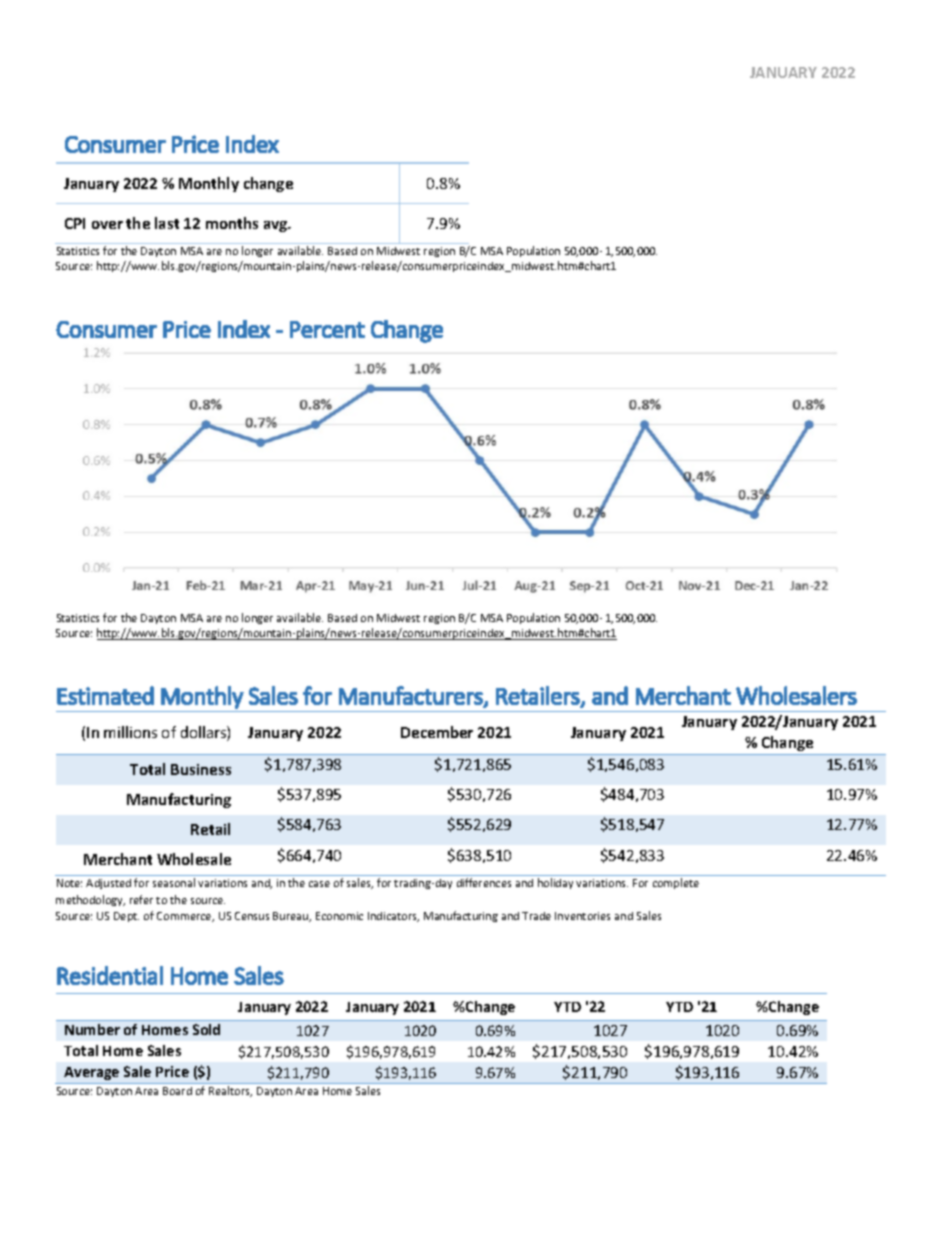 Image resolution: width=952 pixels, height=1233 pixels. What do you see at coordinates (277, 226) in the image?
I see `avg` at bounding box center [277, 226].
